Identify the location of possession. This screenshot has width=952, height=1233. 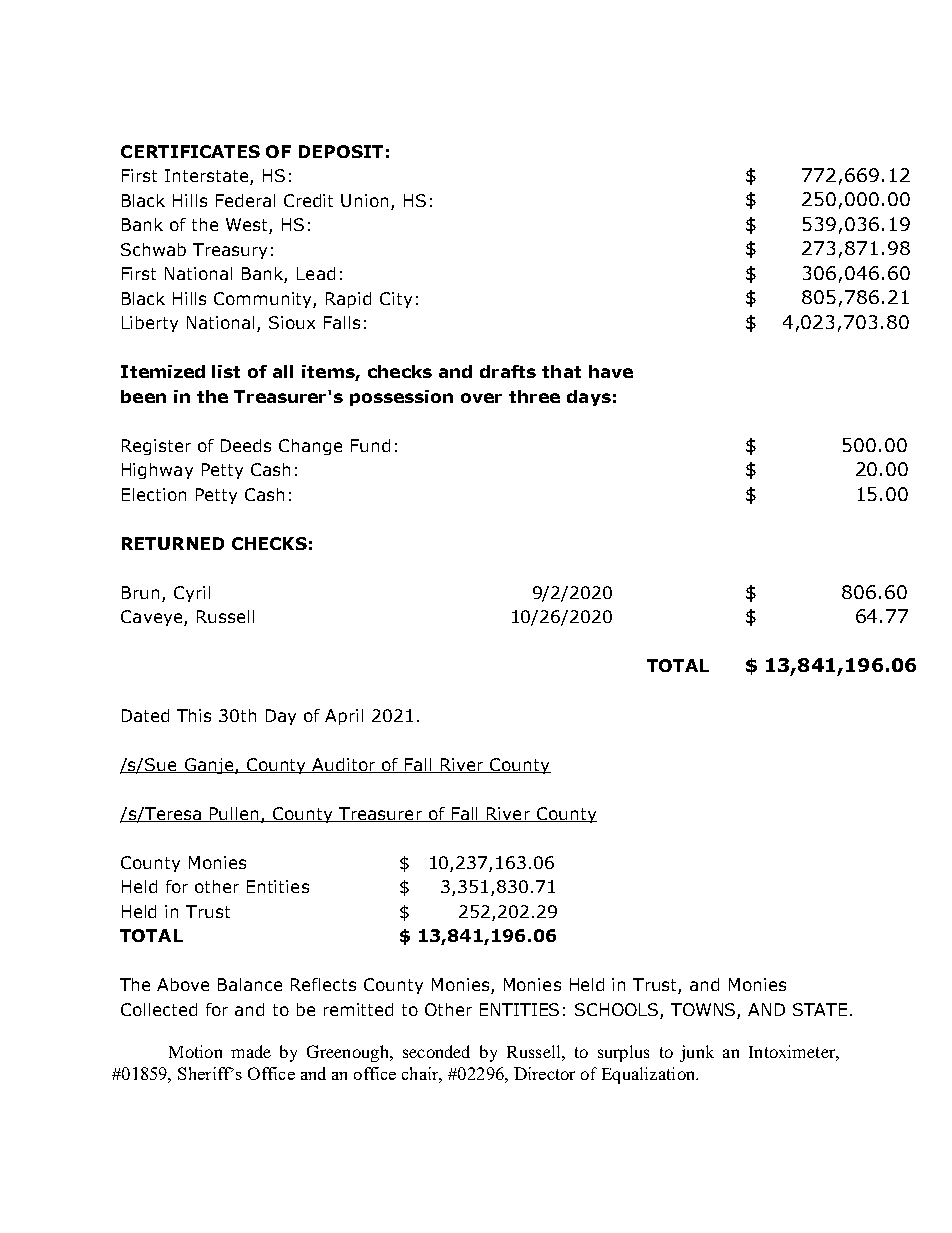
(401, 398).
